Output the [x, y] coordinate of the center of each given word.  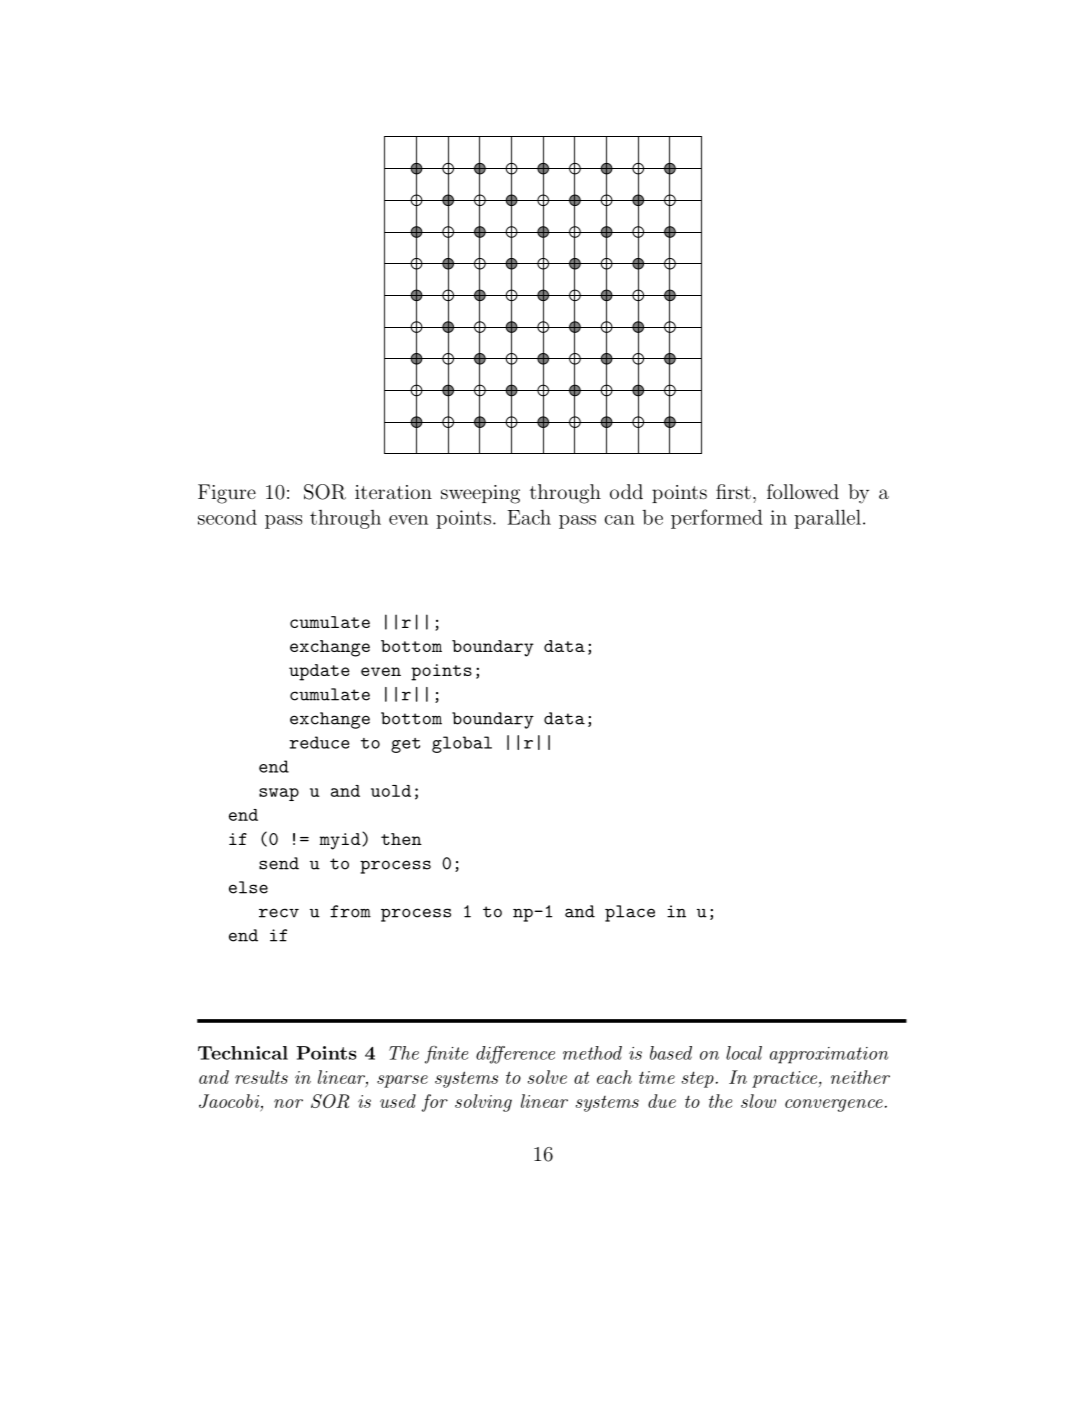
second [227, 517]
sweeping [480, 494]
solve [547, 1077]
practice [786, 1079]
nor [288, 1103]
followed [803, 491]
